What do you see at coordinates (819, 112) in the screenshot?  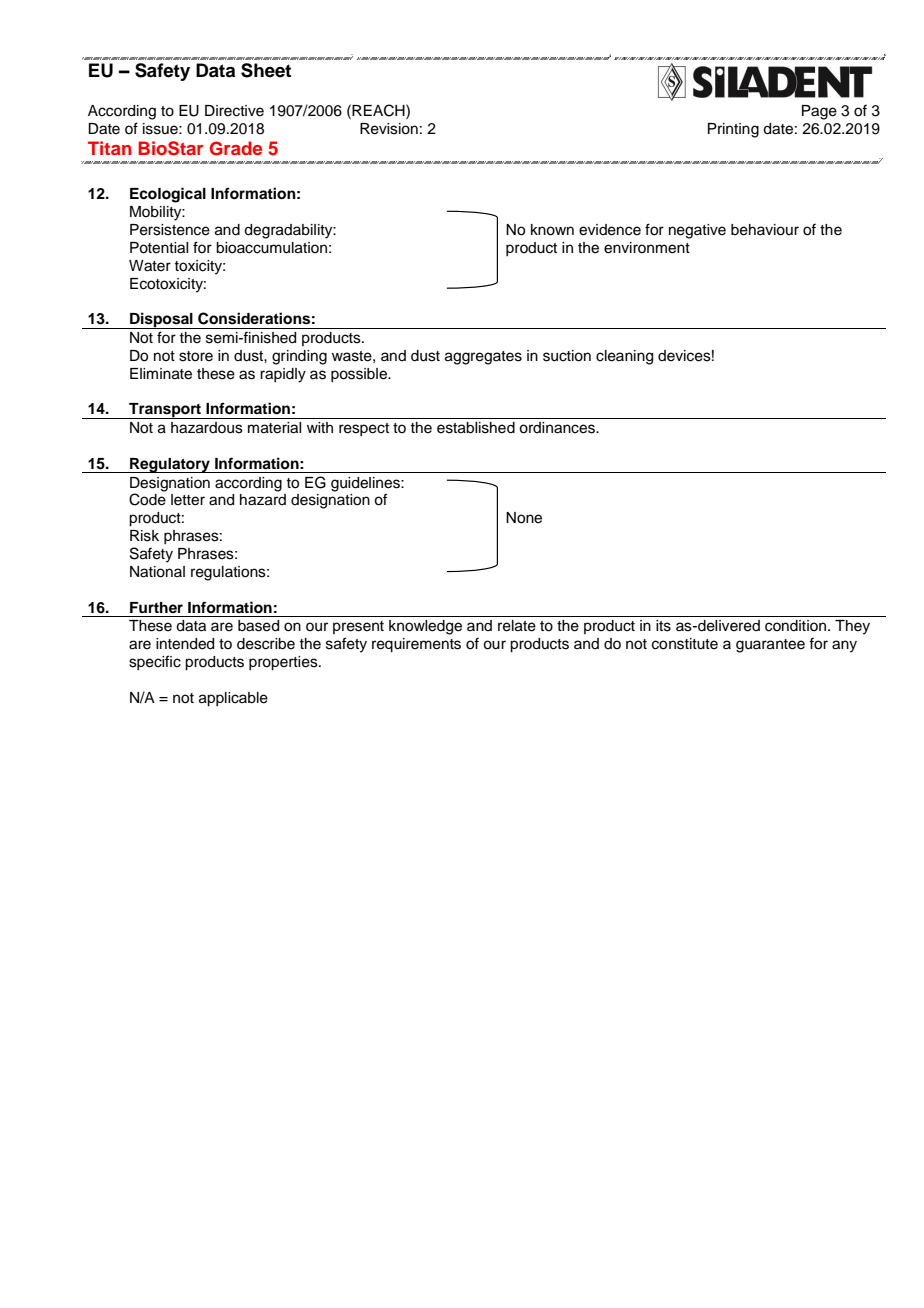 I see `Page` at bounding box center [819, 112].
